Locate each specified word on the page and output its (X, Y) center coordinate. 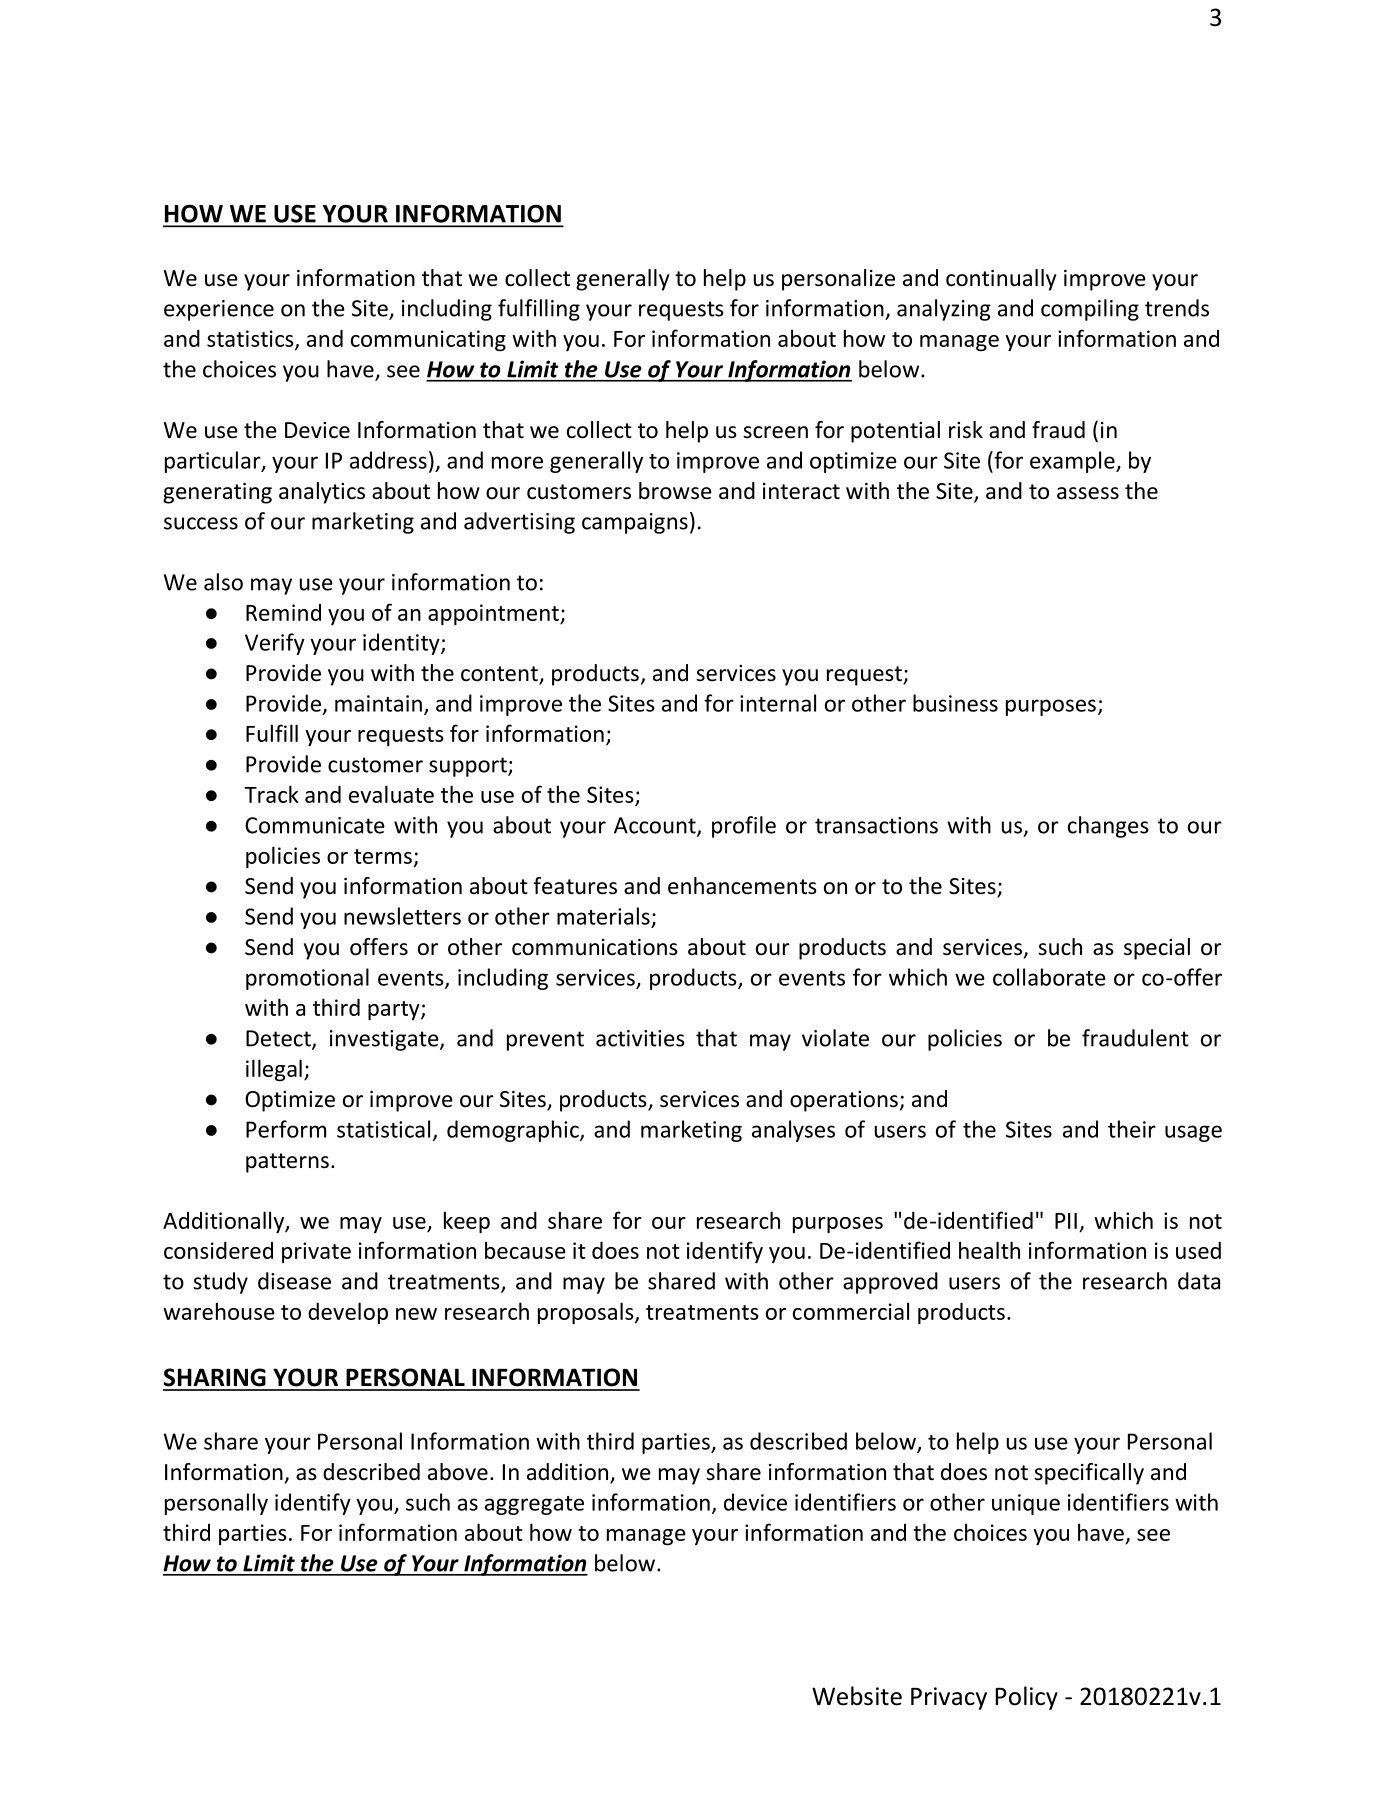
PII (1066, 1221)
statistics (251, 339)
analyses (793, 1131)
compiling (1090, 310)
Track (271, 794)
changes (1108, 827)
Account (656, 826)
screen (775, 432)
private (316, 1252)
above (458, 1472)
